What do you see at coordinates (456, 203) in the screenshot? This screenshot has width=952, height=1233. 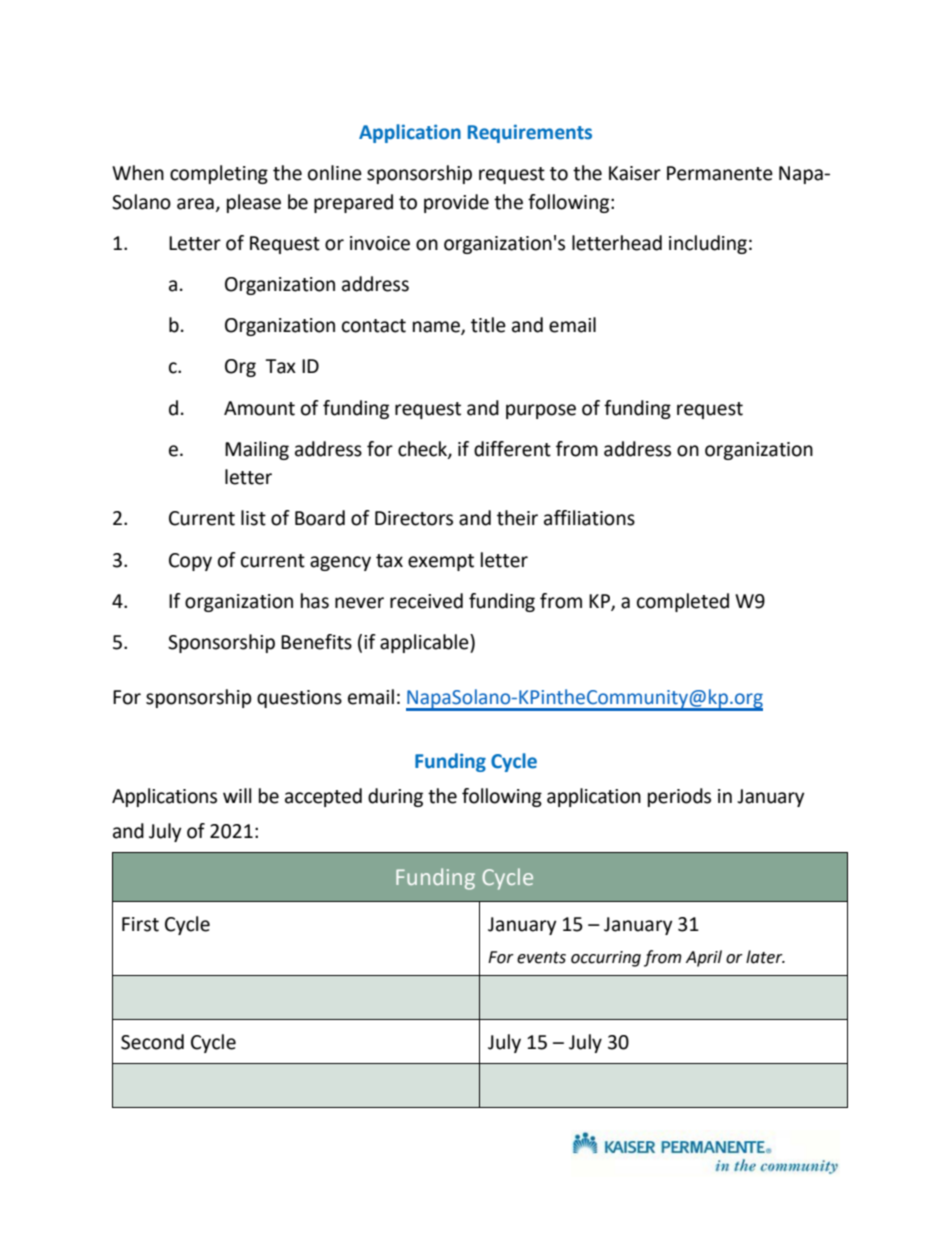 I see `provide` at bounding box center [456, 203].
